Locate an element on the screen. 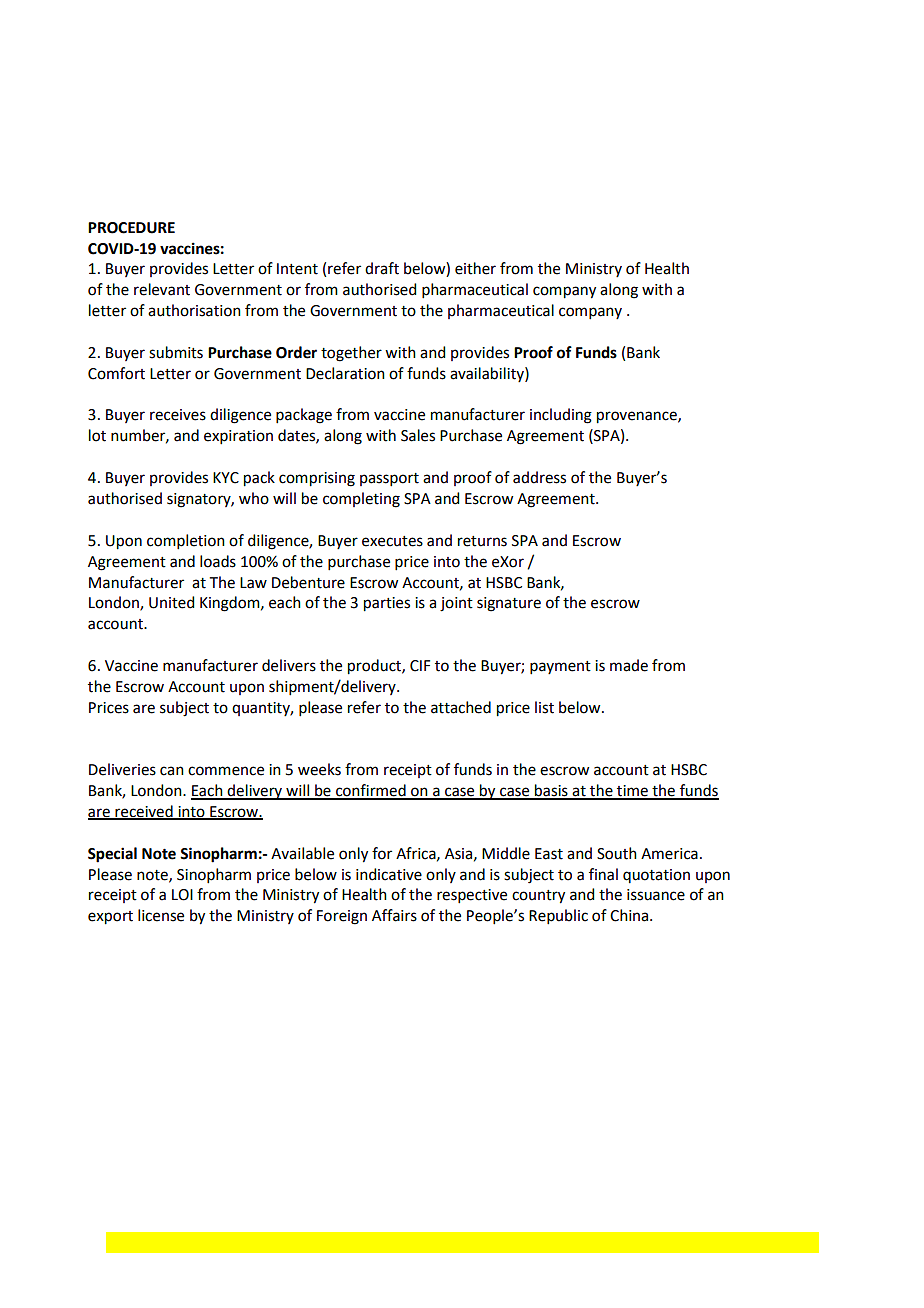 This screenshot has height=1308, width=924. signature is located at coordinates (509, 604).
